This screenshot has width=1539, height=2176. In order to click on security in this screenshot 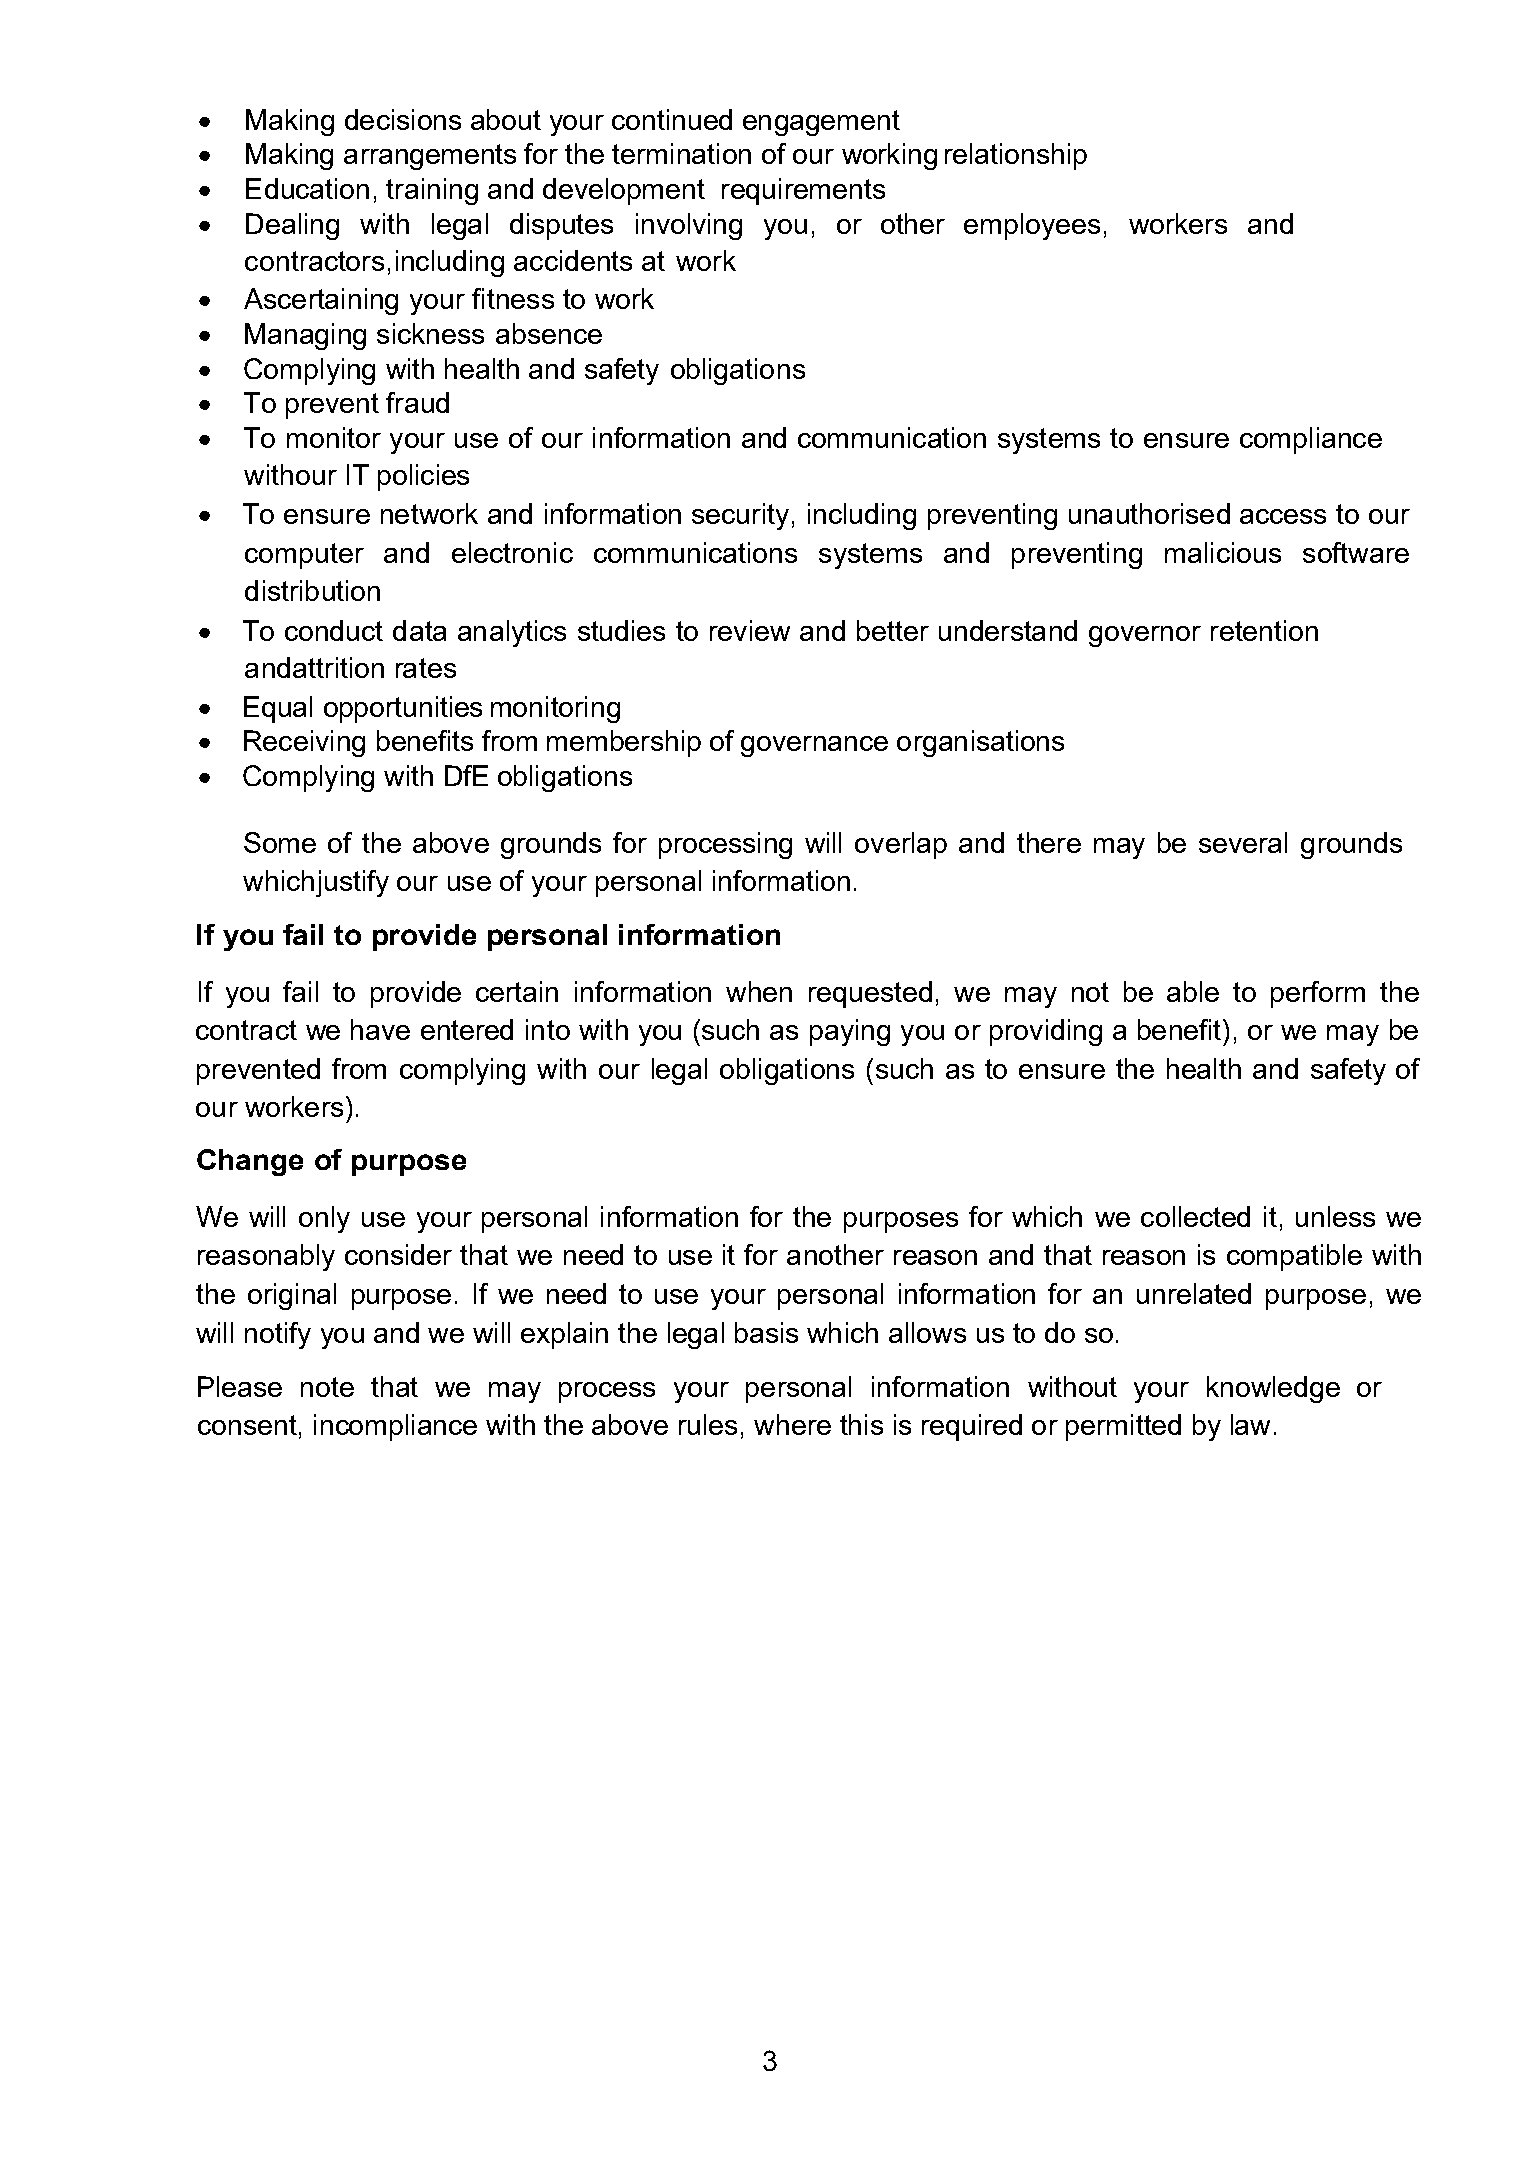, I will do `click(740, 516)`.
